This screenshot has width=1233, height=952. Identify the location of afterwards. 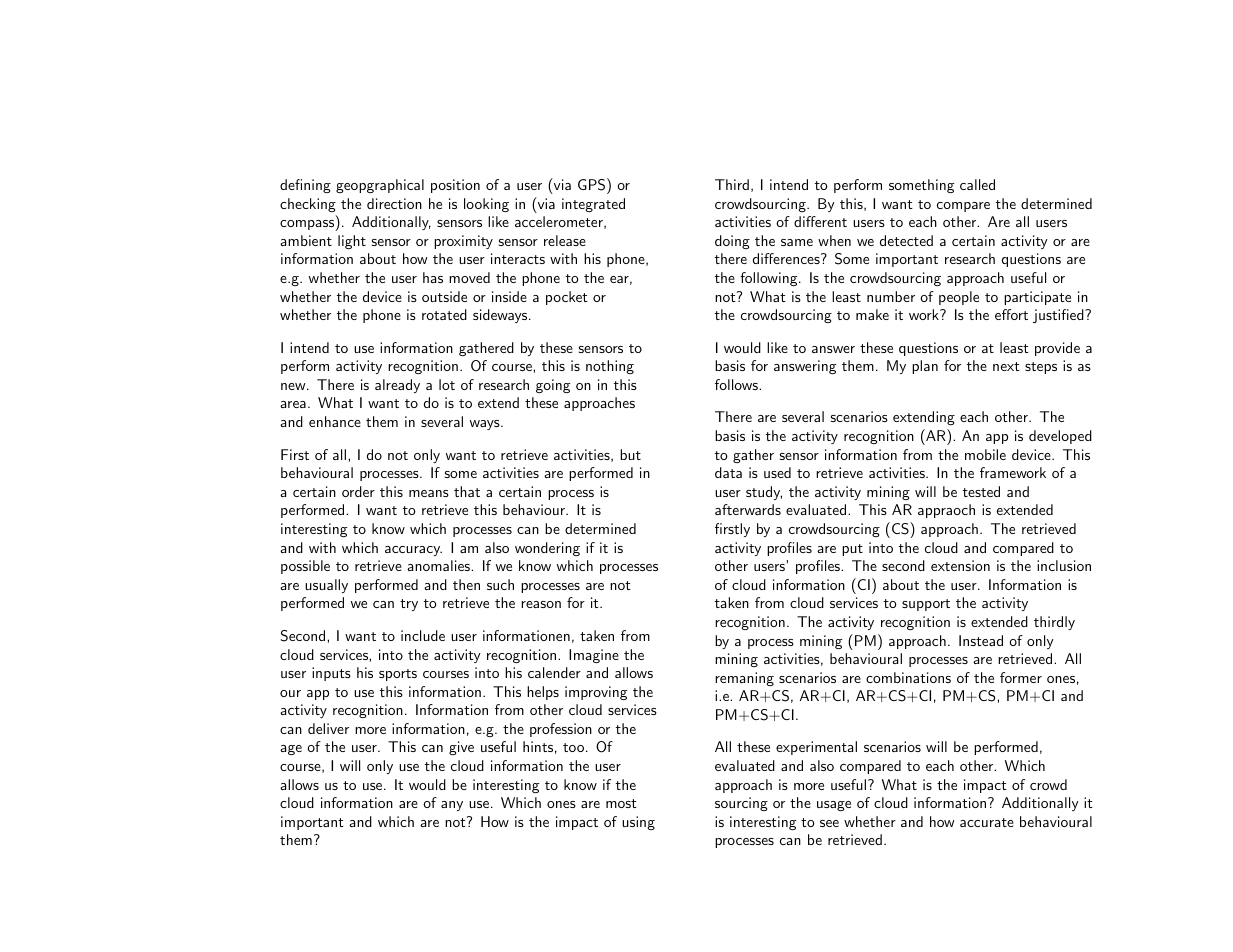
(748, 509).
